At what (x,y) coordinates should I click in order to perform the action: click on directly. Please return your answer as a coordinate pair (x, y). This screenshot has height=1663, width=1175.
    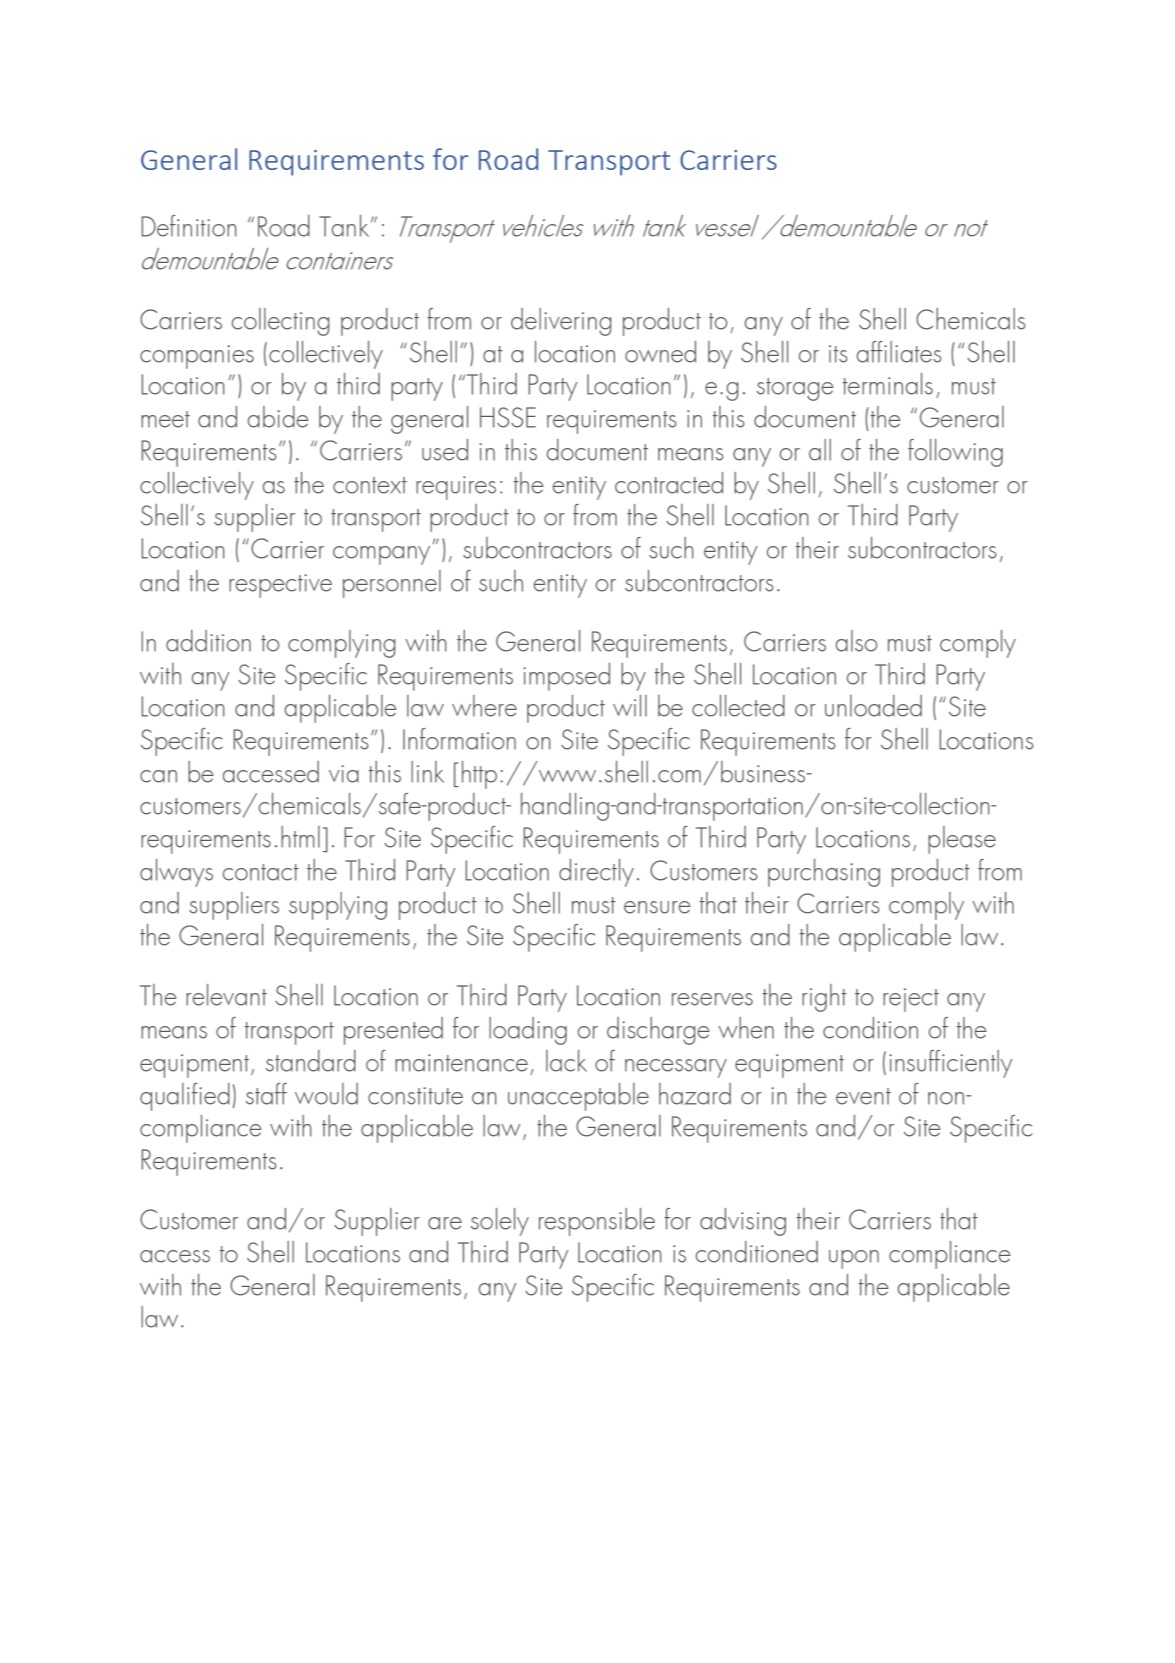
    Looking at the image, I should click on (596, 873).
